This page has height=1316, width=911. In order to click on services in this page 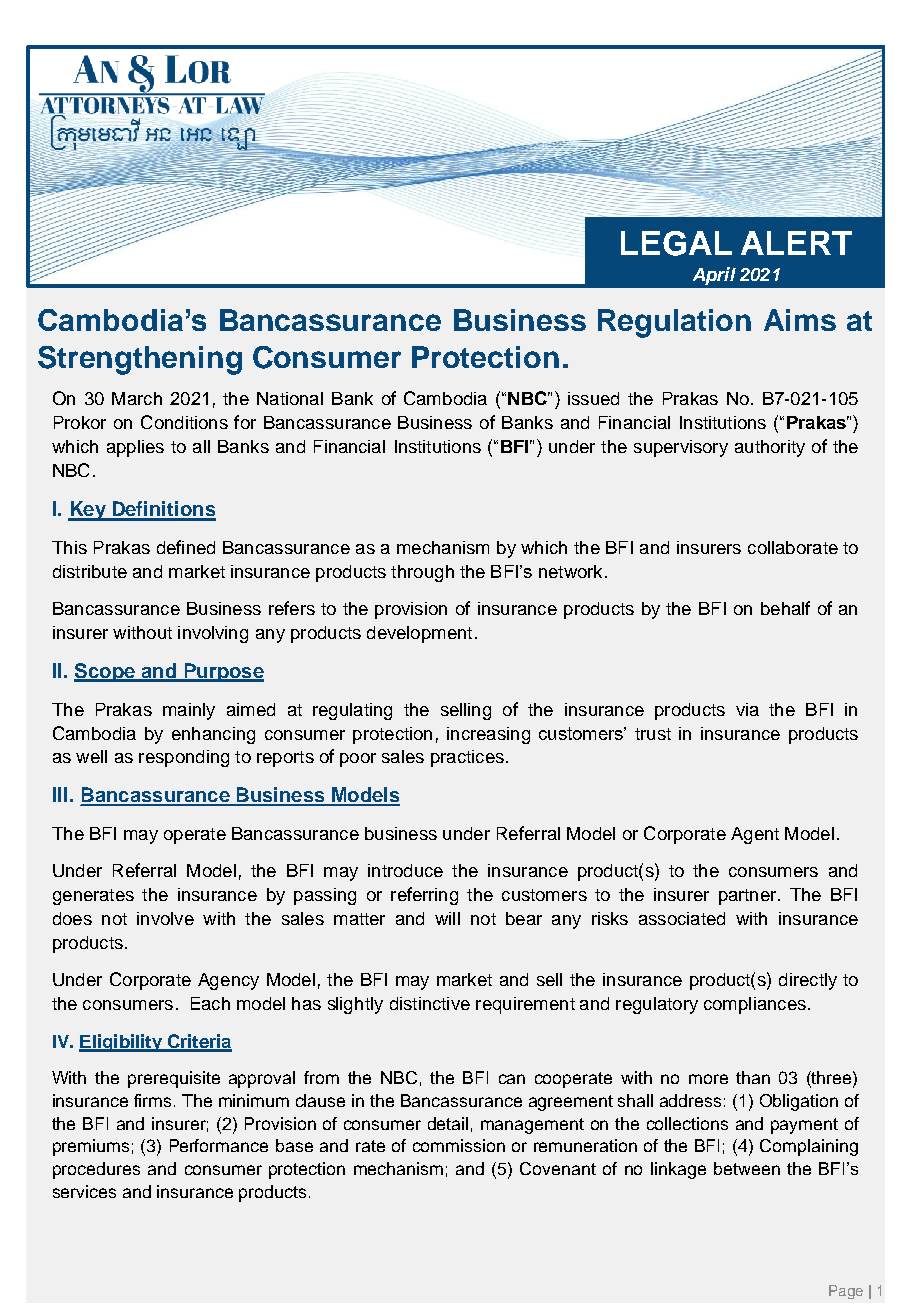, I will do `click(84, 1191)`.
